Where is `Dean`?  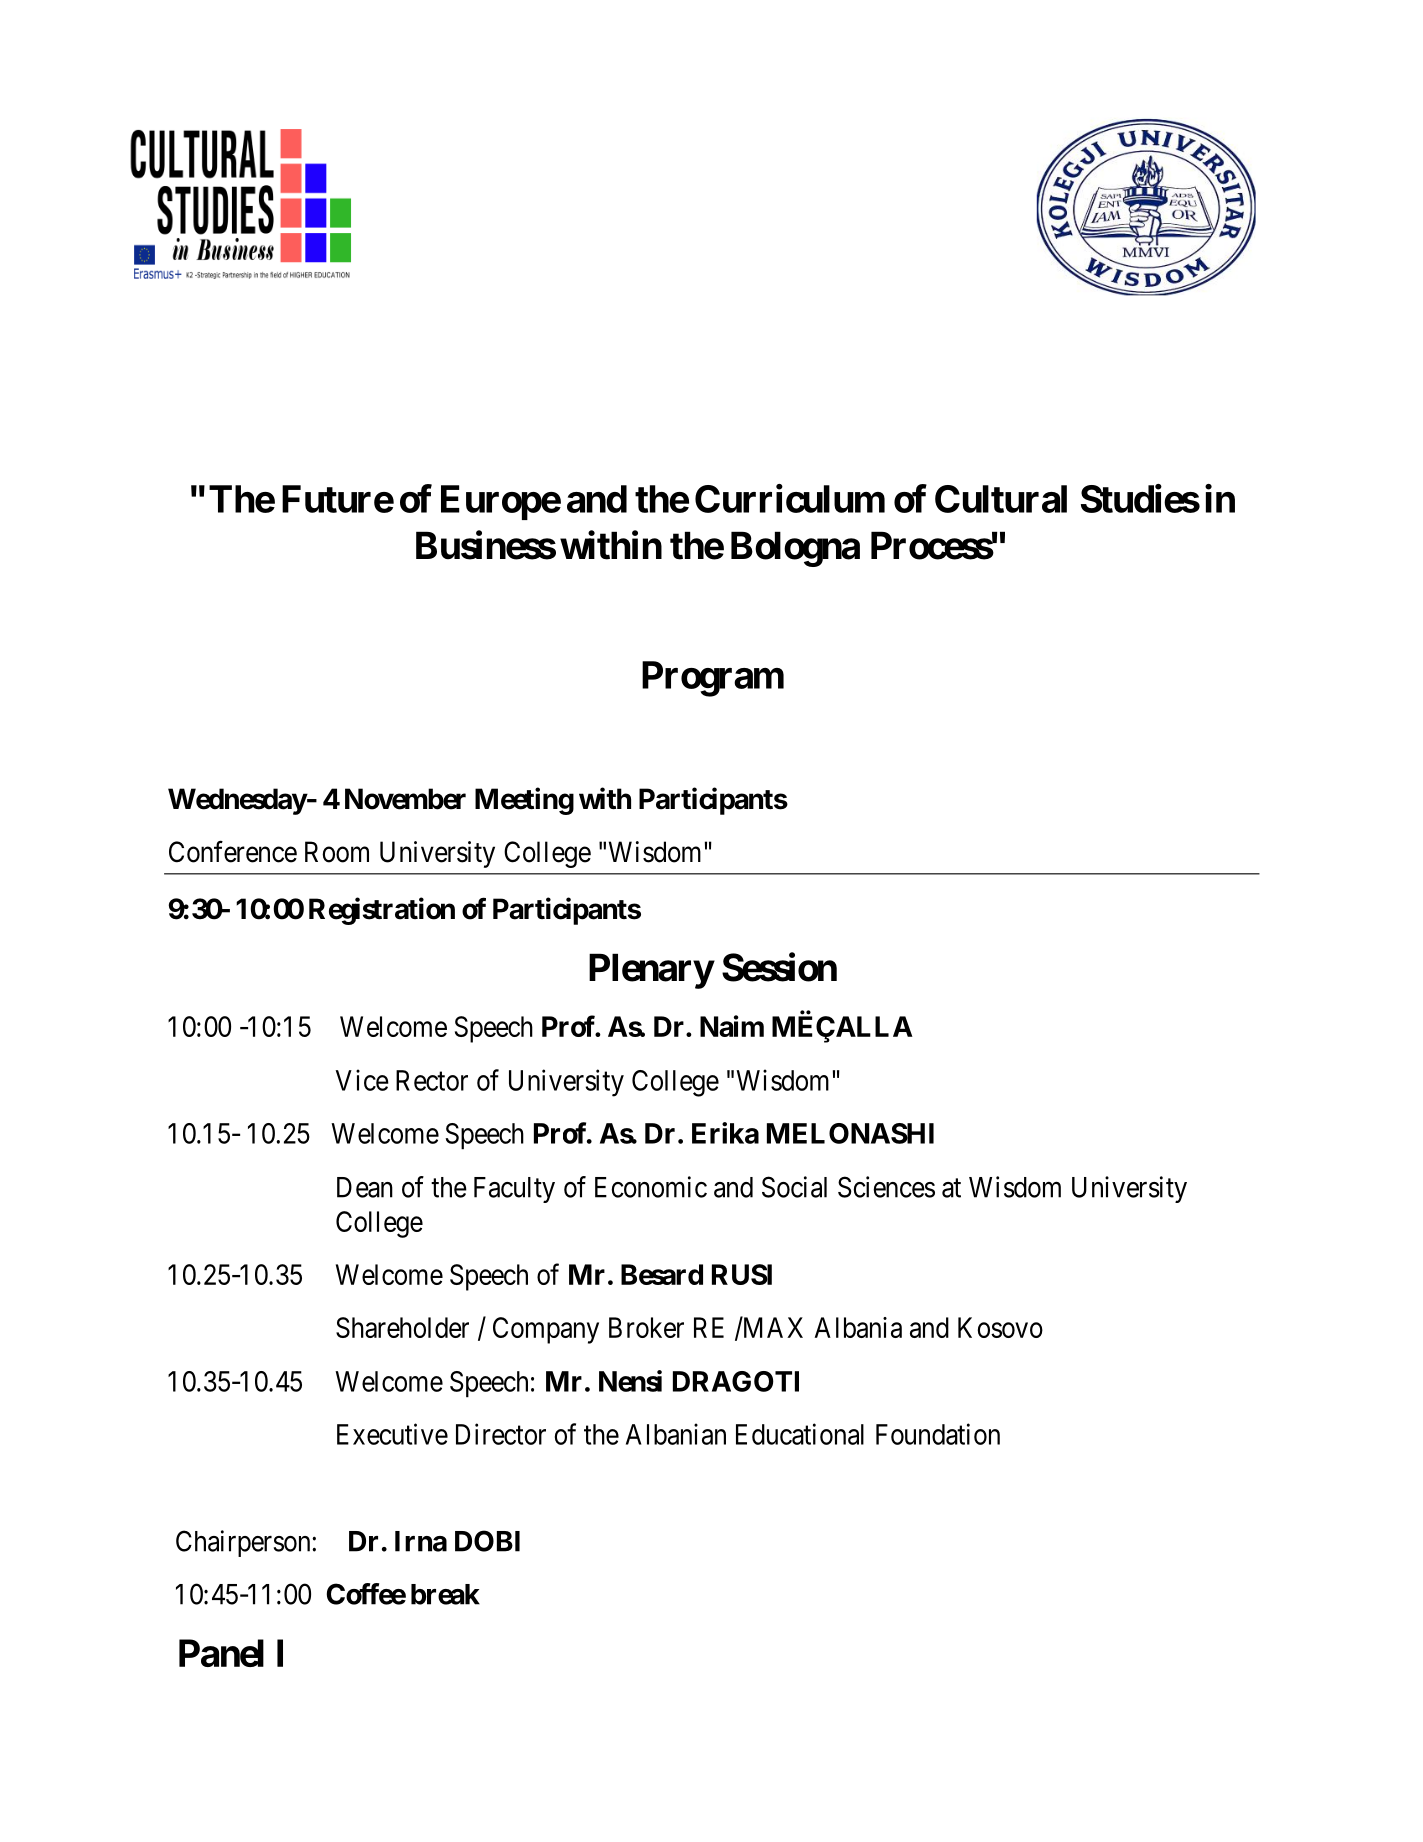 Dean is located at coordinates (365, 1187).
